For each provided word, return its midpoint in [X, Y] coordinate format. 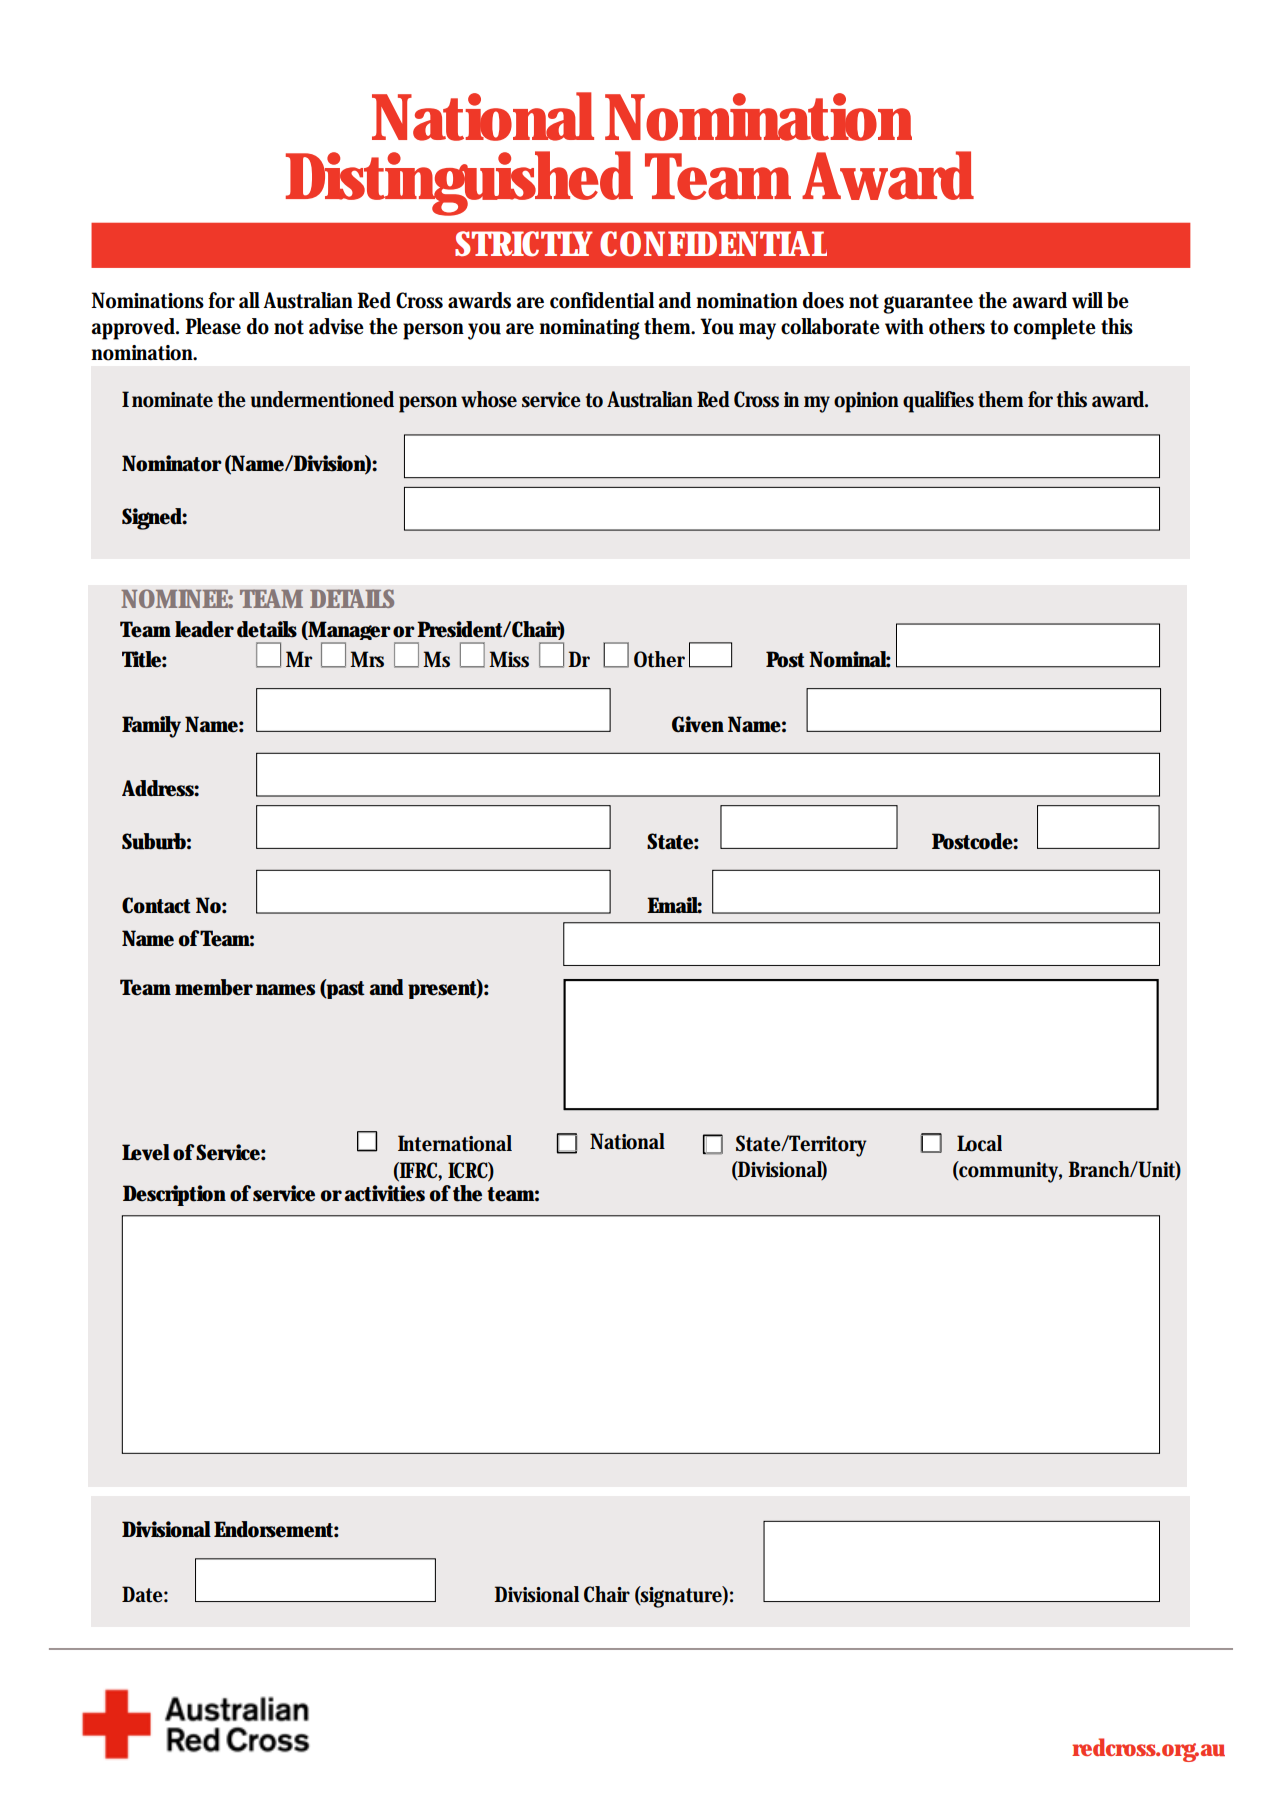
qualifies [938, 402]
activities [384, 1193]
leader [204, 629]
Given [698, 724]
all [249, 300]
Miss [509, 659]
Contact [156, 905]
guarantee [928, 304]
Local [979, 1143]
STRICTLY [524, 244]
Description [174, 1195]
